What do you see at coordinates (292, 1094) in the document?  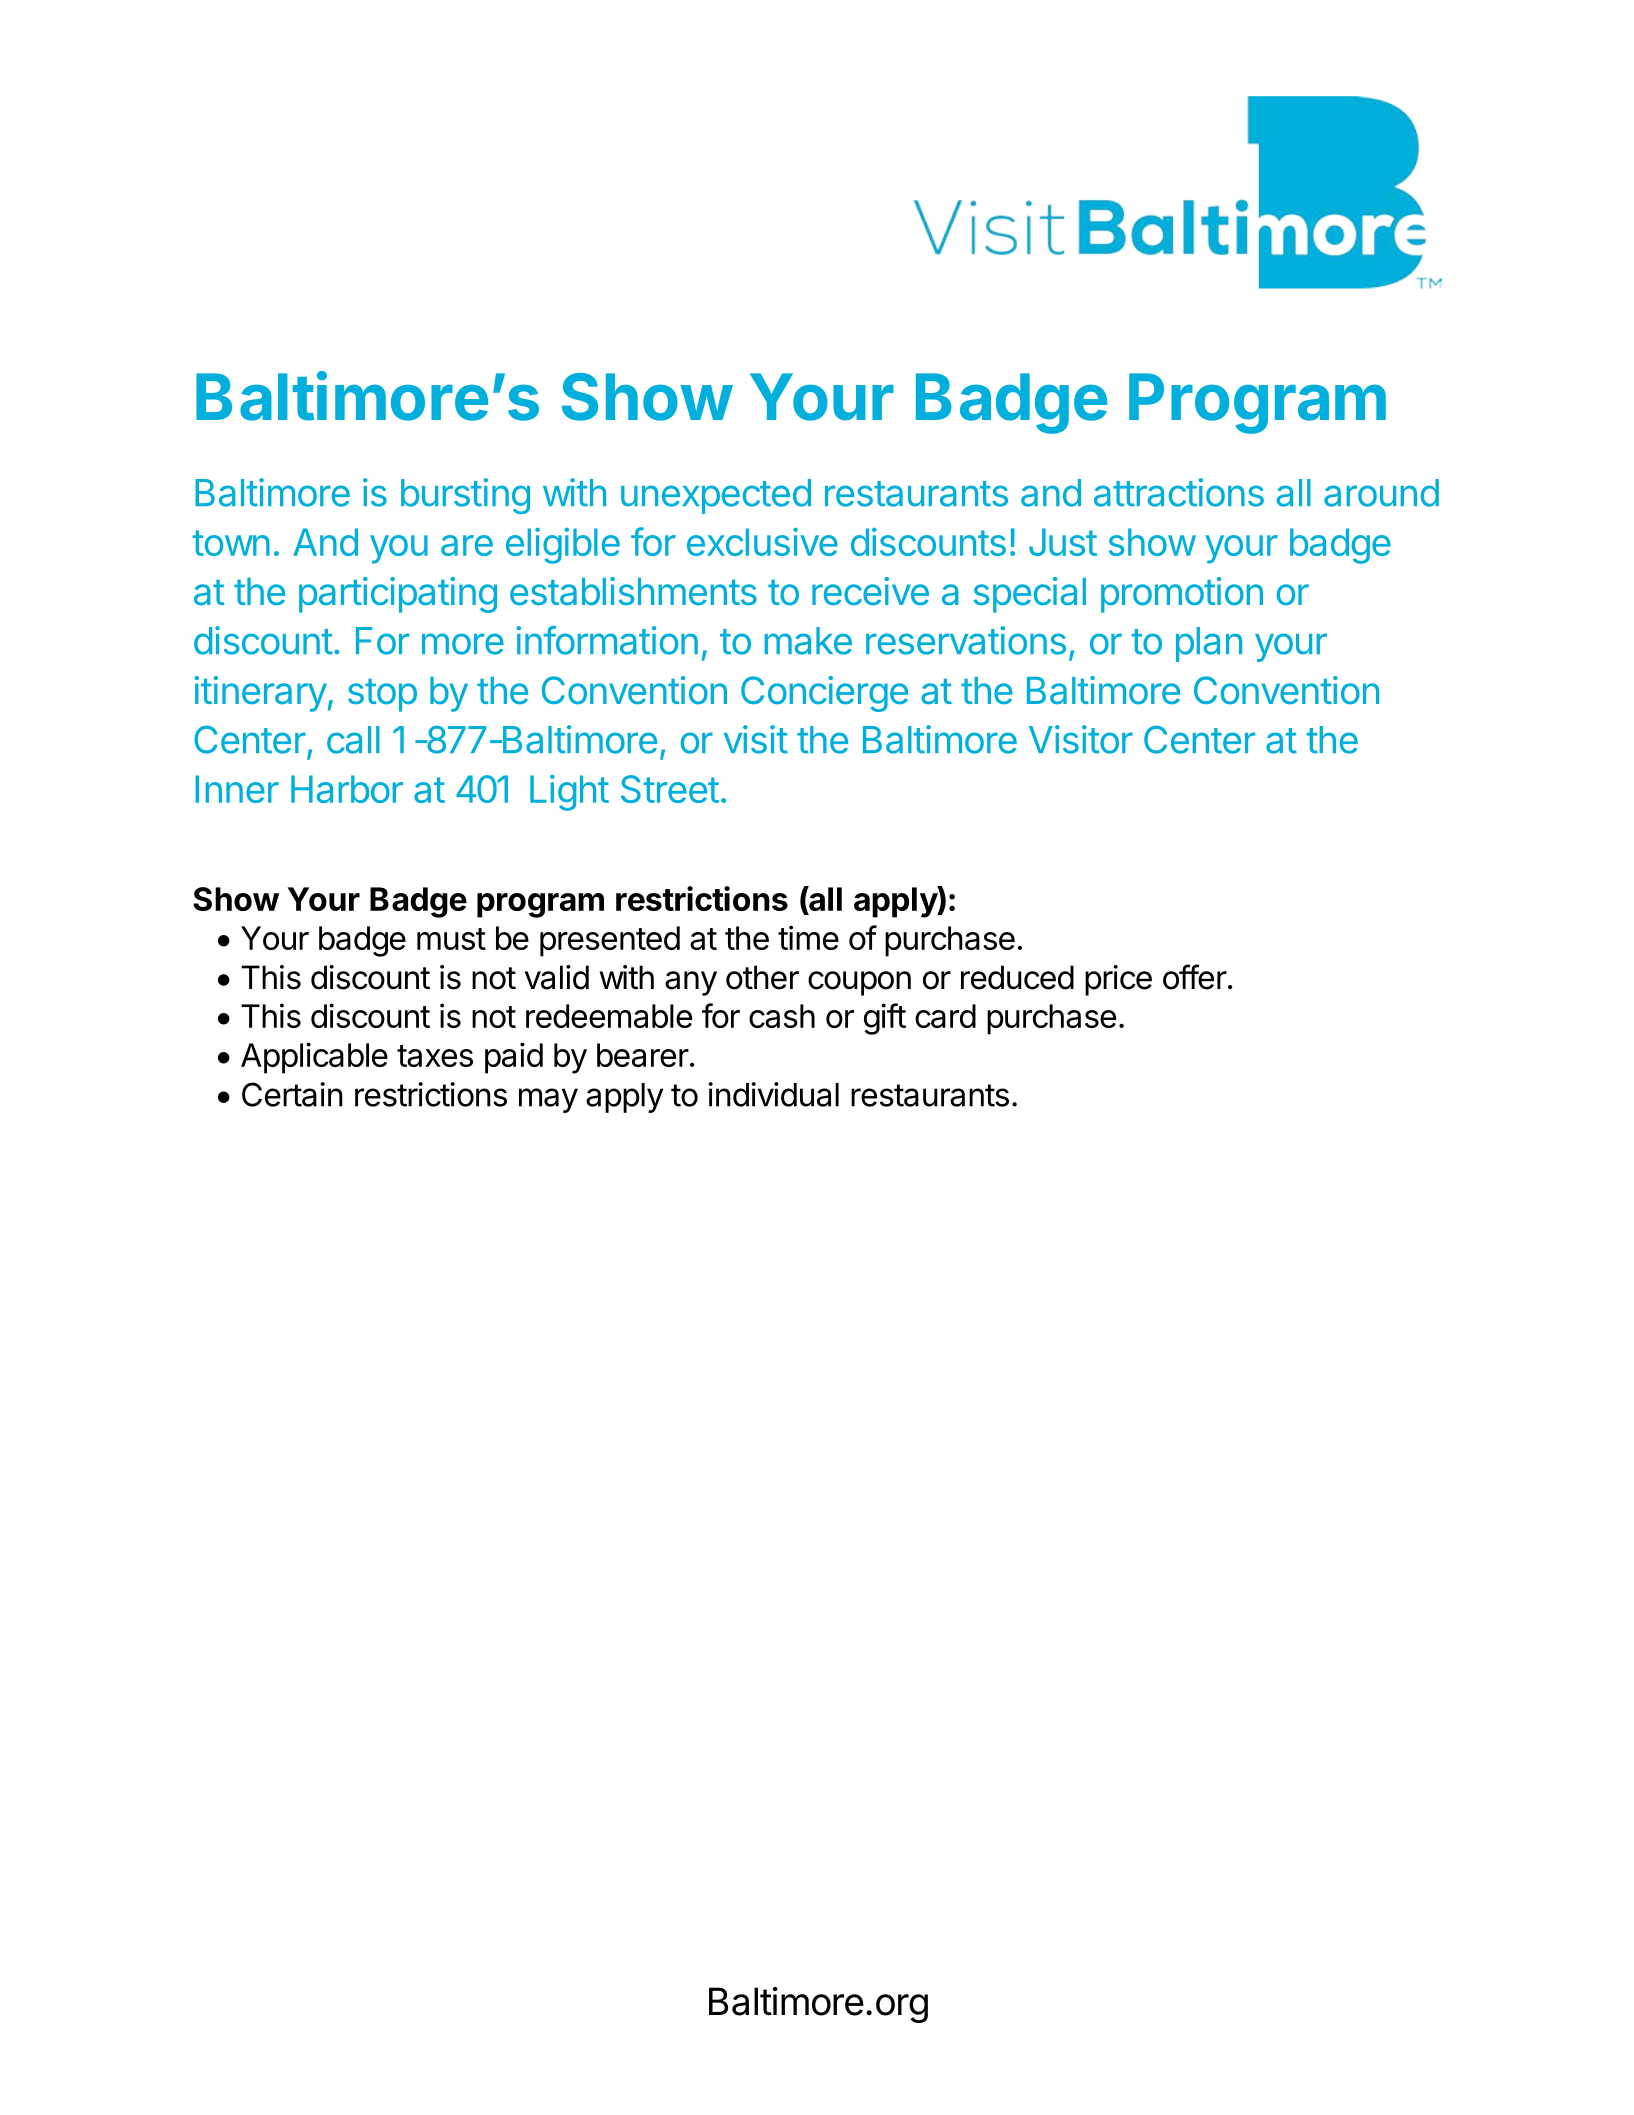 I see `Certain` at bounding box center [292, 1094].
